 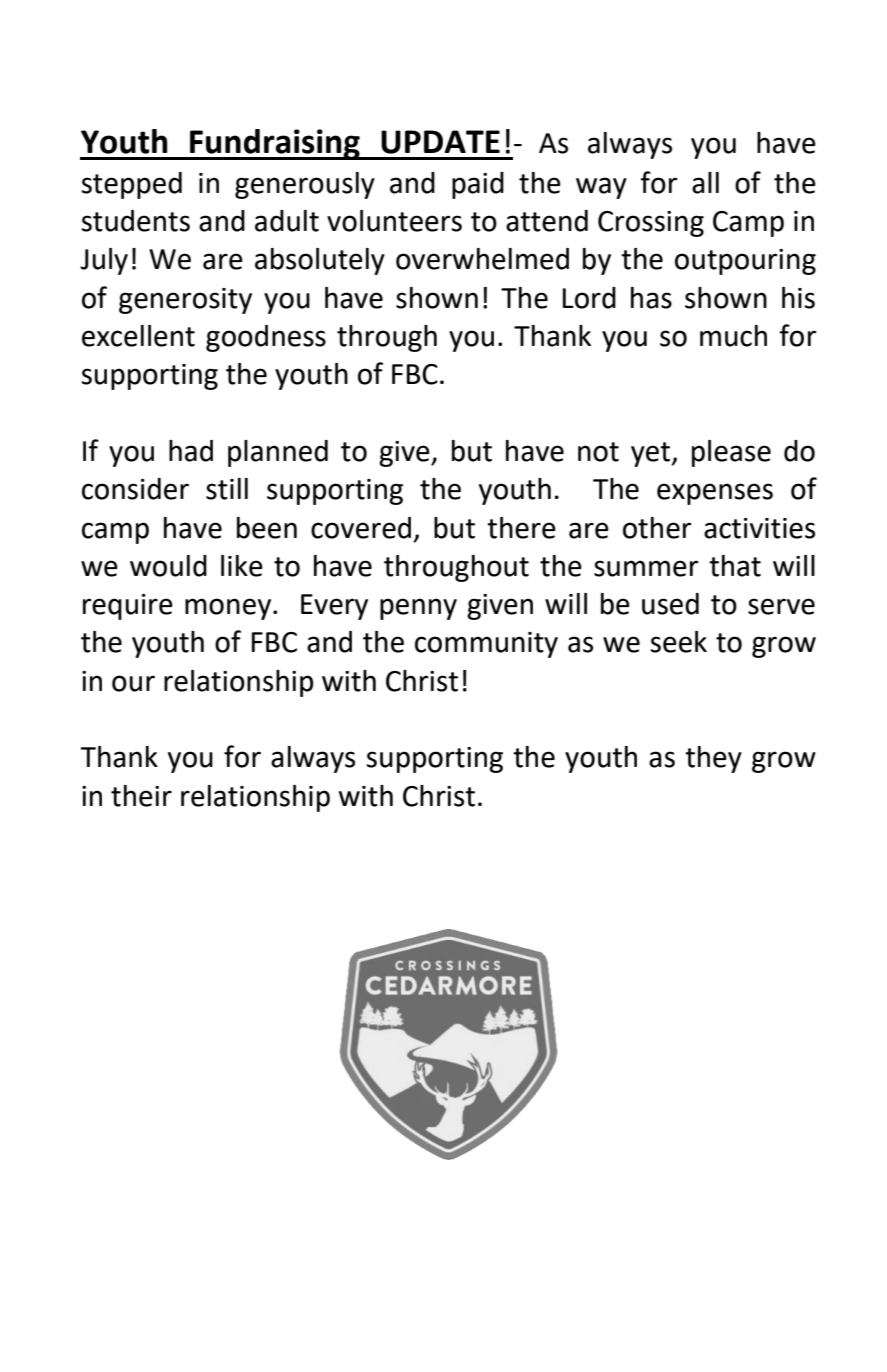 I want to click on paid, so click(x=478, y=185).
